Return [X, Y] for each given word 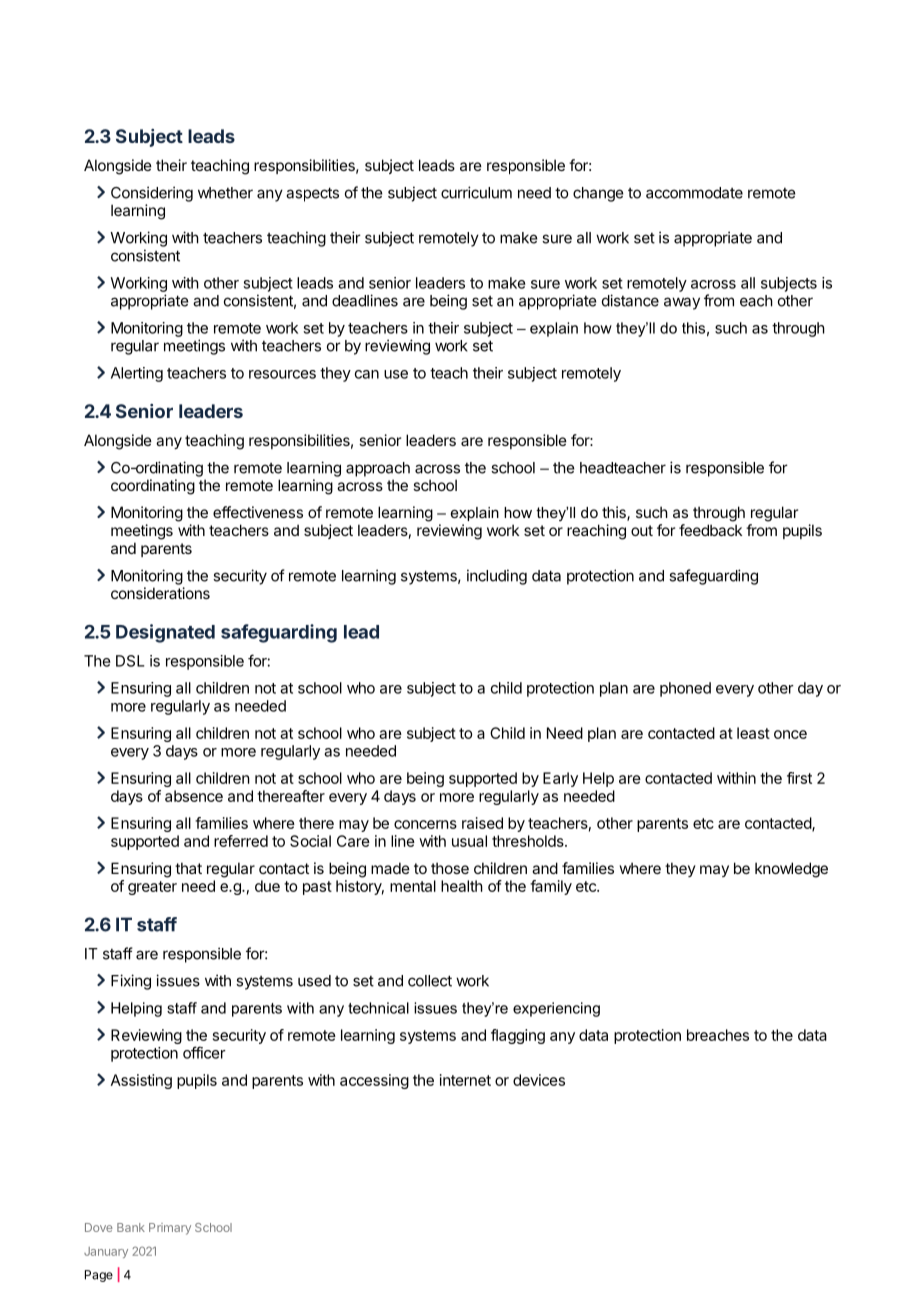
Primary [170, 1229]
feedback [710, 530]
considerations [160, 593]
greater [152, 888]
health [462, 886]
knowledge [791, 870]
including [497, 577]
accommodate [694, 193]
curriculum [476, 192]
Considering [152, 194]
